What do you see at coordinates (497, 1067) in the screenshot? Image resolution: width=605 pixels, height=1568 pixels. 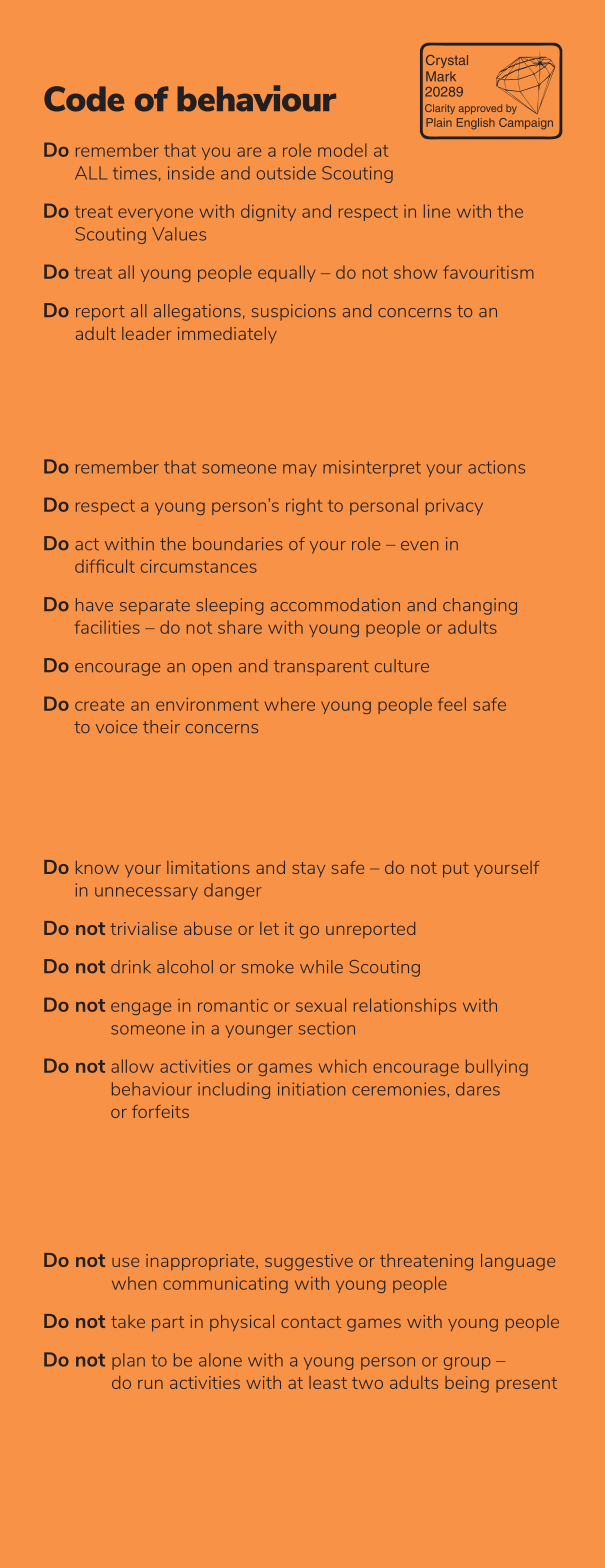 I see `bullying` at bounding box center [497, 1067].
